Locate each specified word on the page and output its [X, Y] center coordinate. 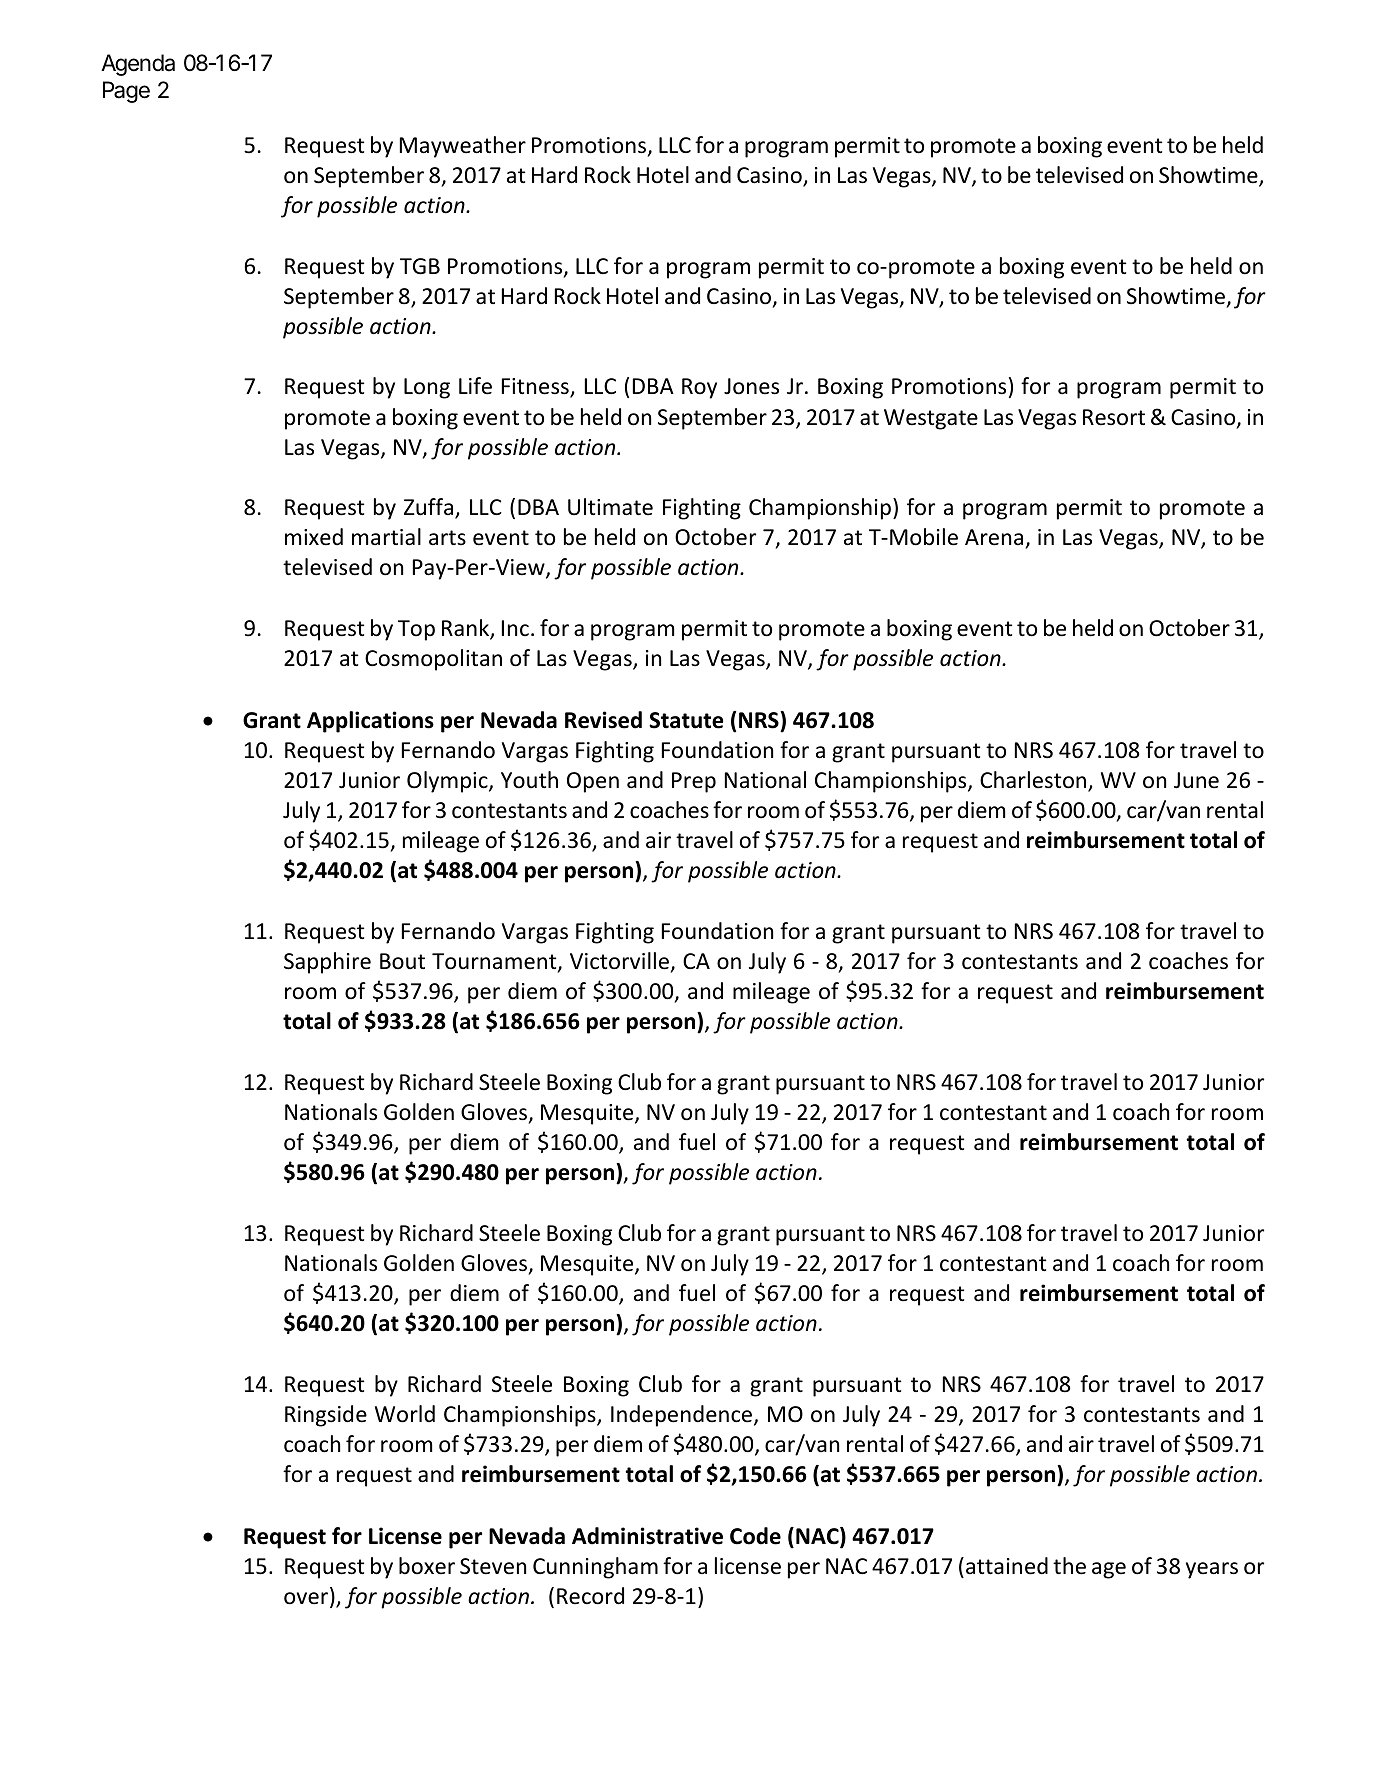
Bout [402, 961]
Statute [686, 720]
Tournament [495, 962]
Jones [751, 386]
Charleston [1034, 781]
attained [1007, 1566]
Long [427, 388]
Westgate [931, 419]
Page [126, 92]
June [1196, 780]
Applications [370, 722]
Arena [994, 537]
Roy [699, 388]
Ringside [326, 1416]
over [307, 1599]
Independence [683, 1416]
